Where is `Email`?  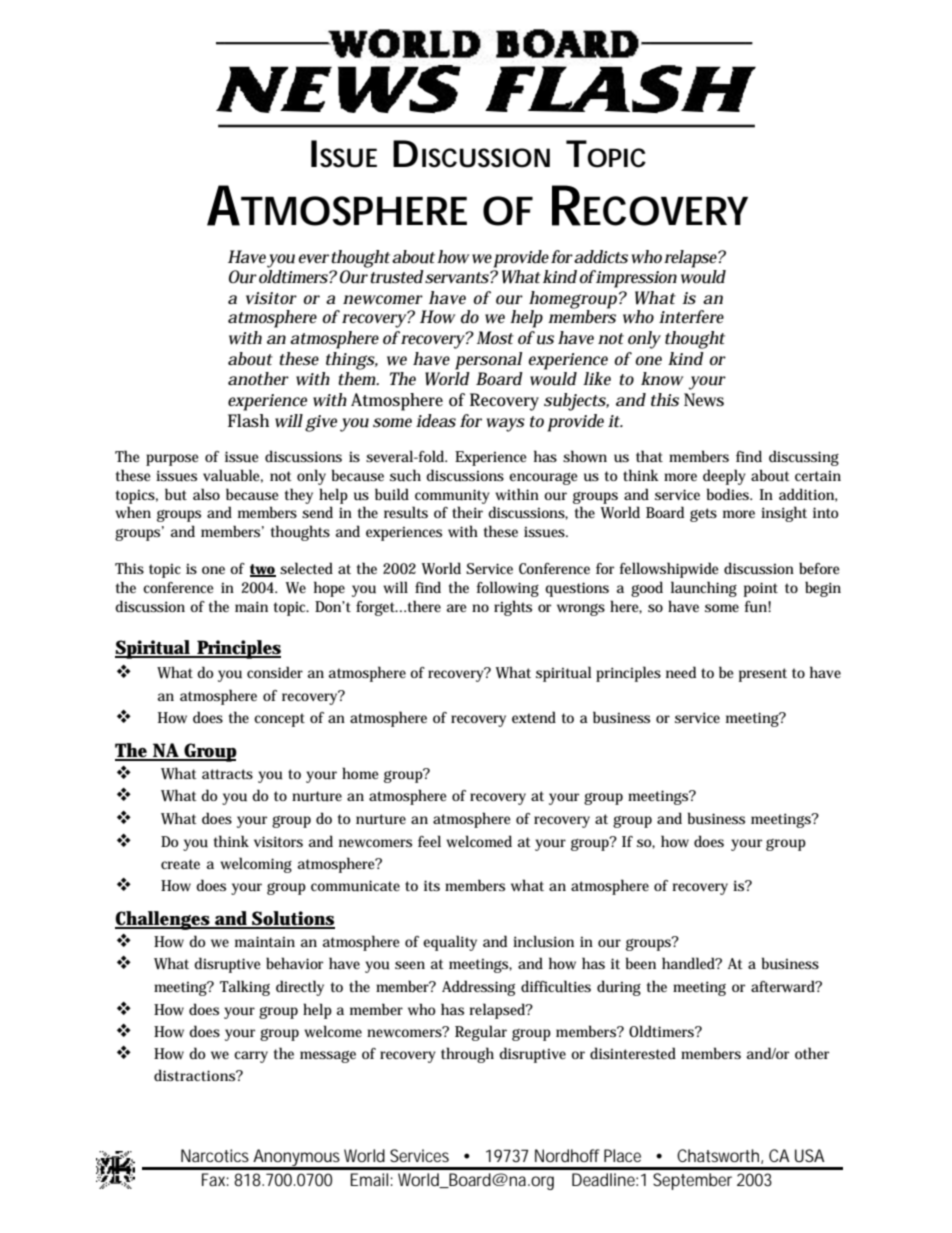 Email is located at coordinates (369, 1179).
